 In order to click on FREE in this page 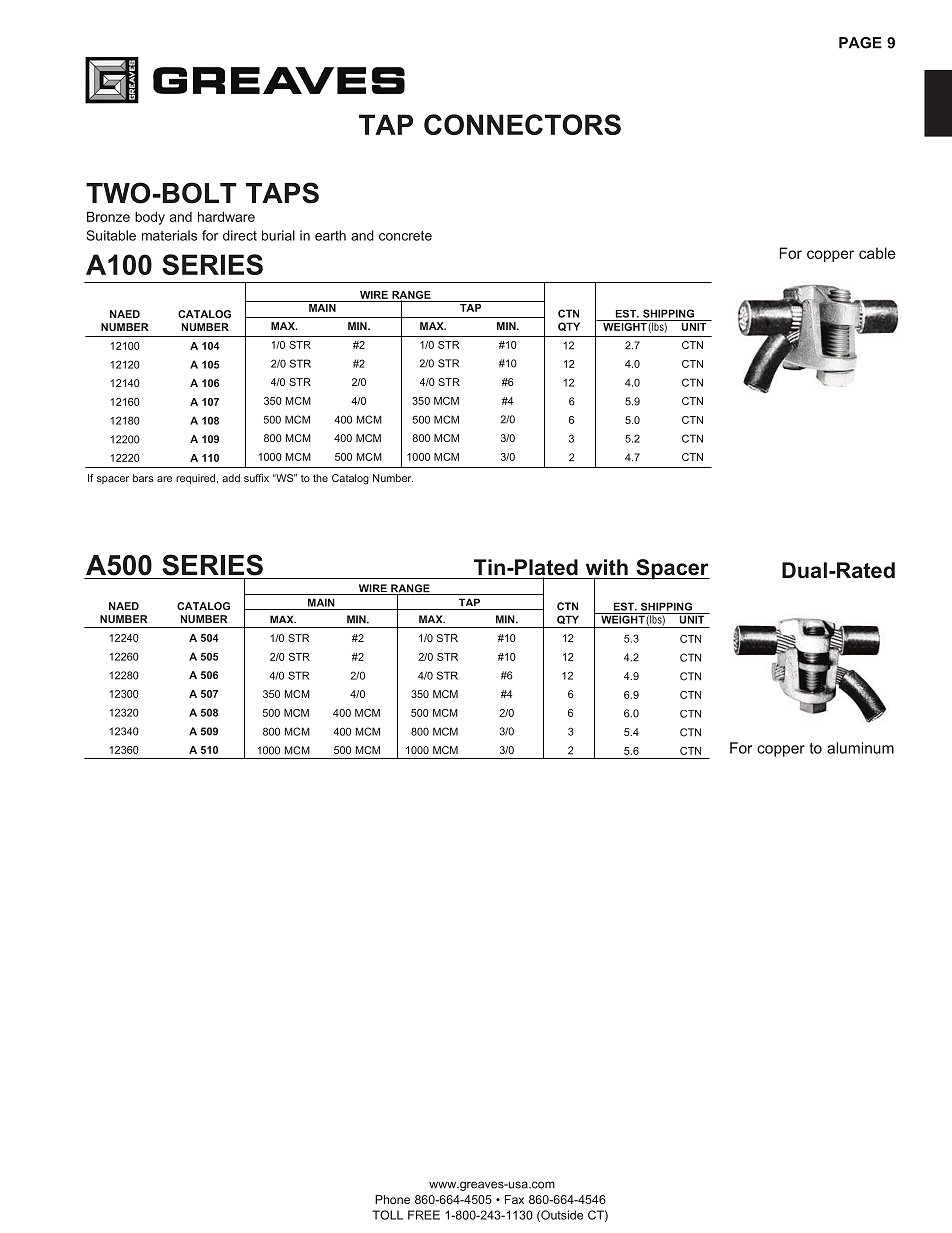, I will do `click(424, 1215)`.
